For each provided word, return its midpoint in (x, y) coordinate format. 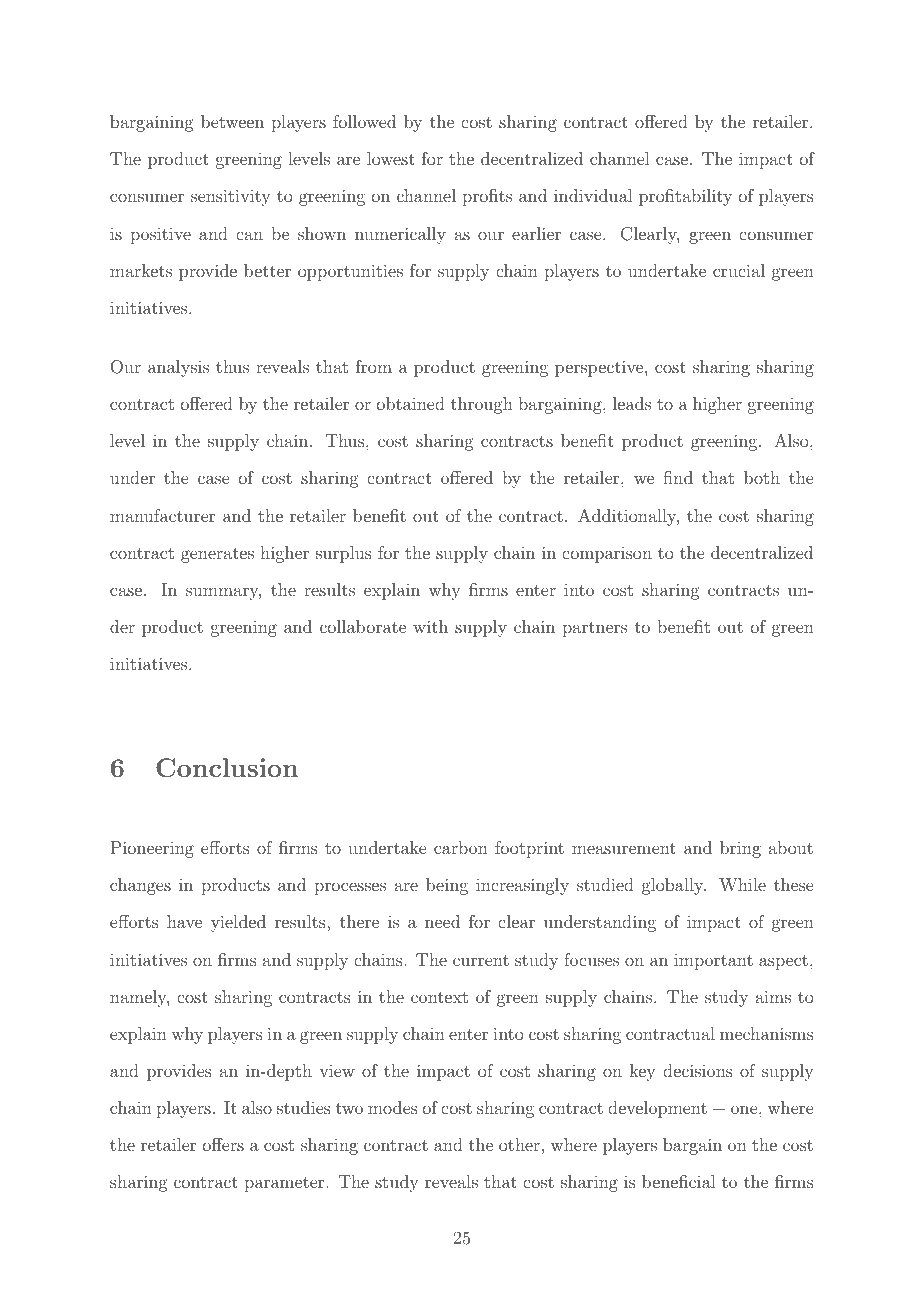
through (482, 405)
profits (487, 197)
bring (740, 849)
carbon (461, 847)
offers (223, 1144)
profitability (685, 197)
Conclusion (227, 768)
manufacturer (162, 515)
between (232, 121)
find (678, 477)
